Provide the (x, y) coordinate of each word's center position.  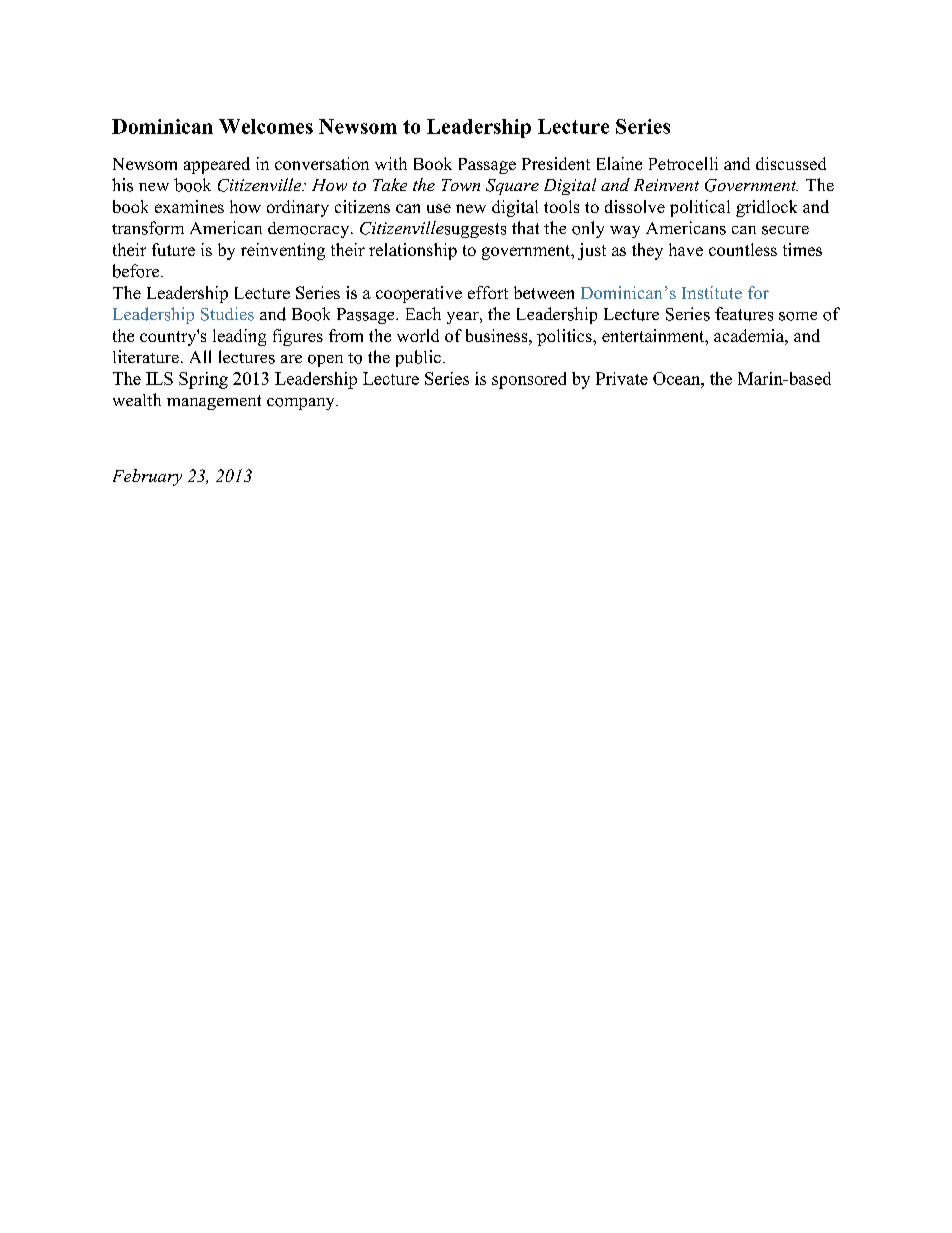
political (700, 208)
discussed (791, 163)
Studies (227, 314)
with (391, 163)
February (147, 477)
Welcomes (266, 126)
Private (622, 378)
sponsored (529, 380)
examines (189, 206)
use (439, 208)
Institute (712, 292)
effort (488, 292)
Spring (203, 380)
